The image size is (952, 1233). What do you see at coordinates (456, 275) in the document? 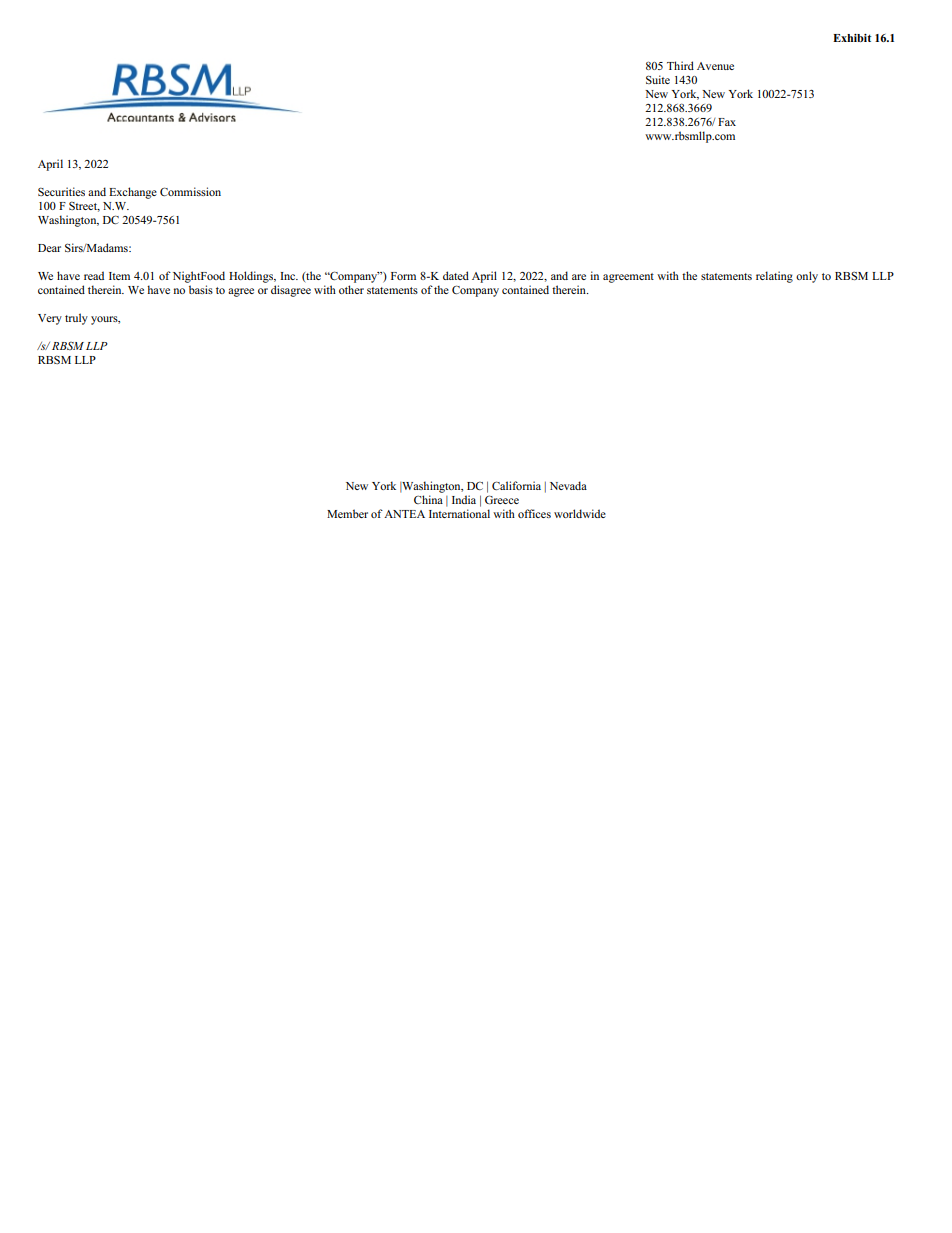
I see `dated` at bounding box center [456, 275].
